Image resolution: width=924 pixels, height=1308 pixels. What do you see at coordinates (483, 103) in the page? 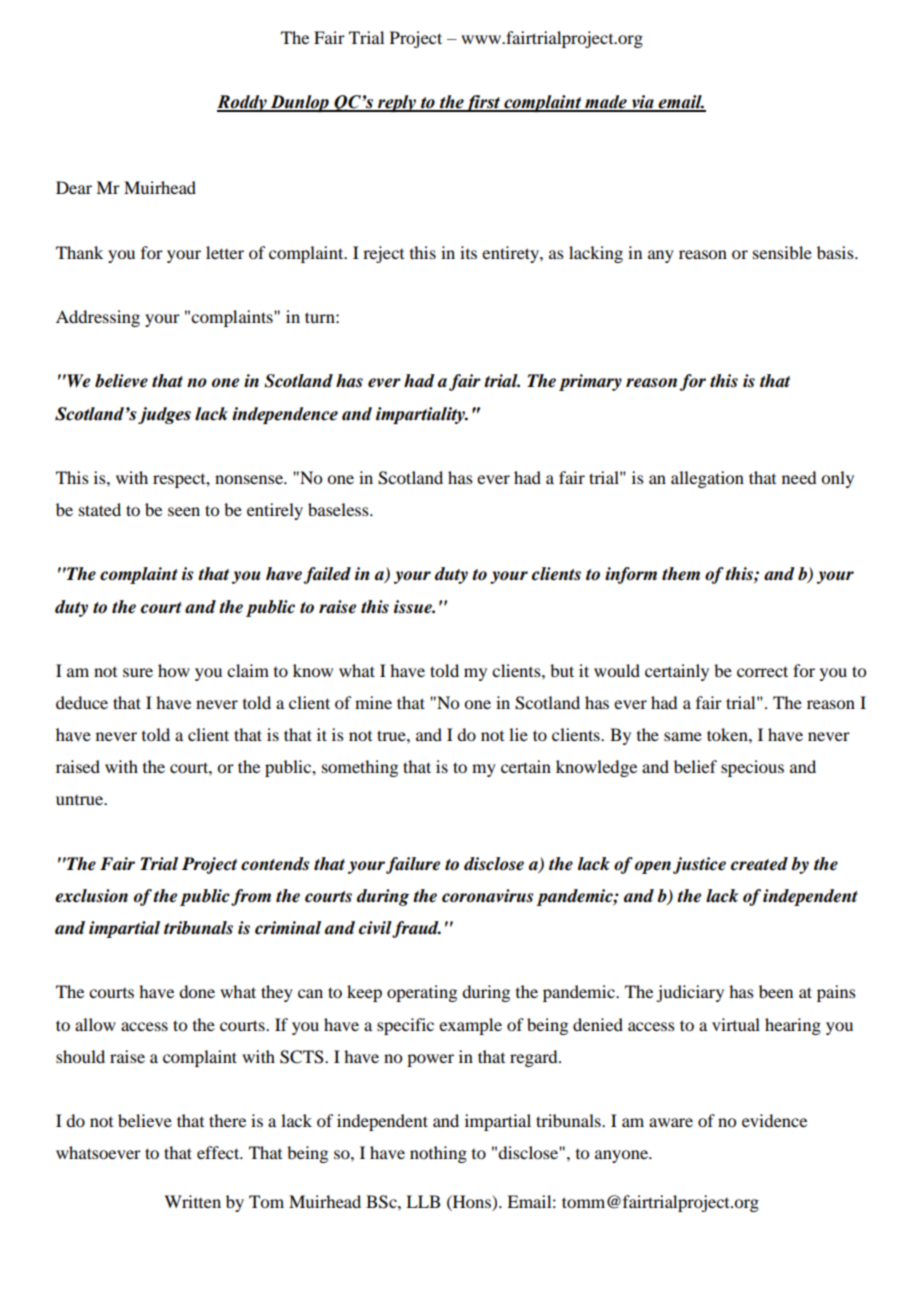
I see `first` at bounding box center [483, 103].
